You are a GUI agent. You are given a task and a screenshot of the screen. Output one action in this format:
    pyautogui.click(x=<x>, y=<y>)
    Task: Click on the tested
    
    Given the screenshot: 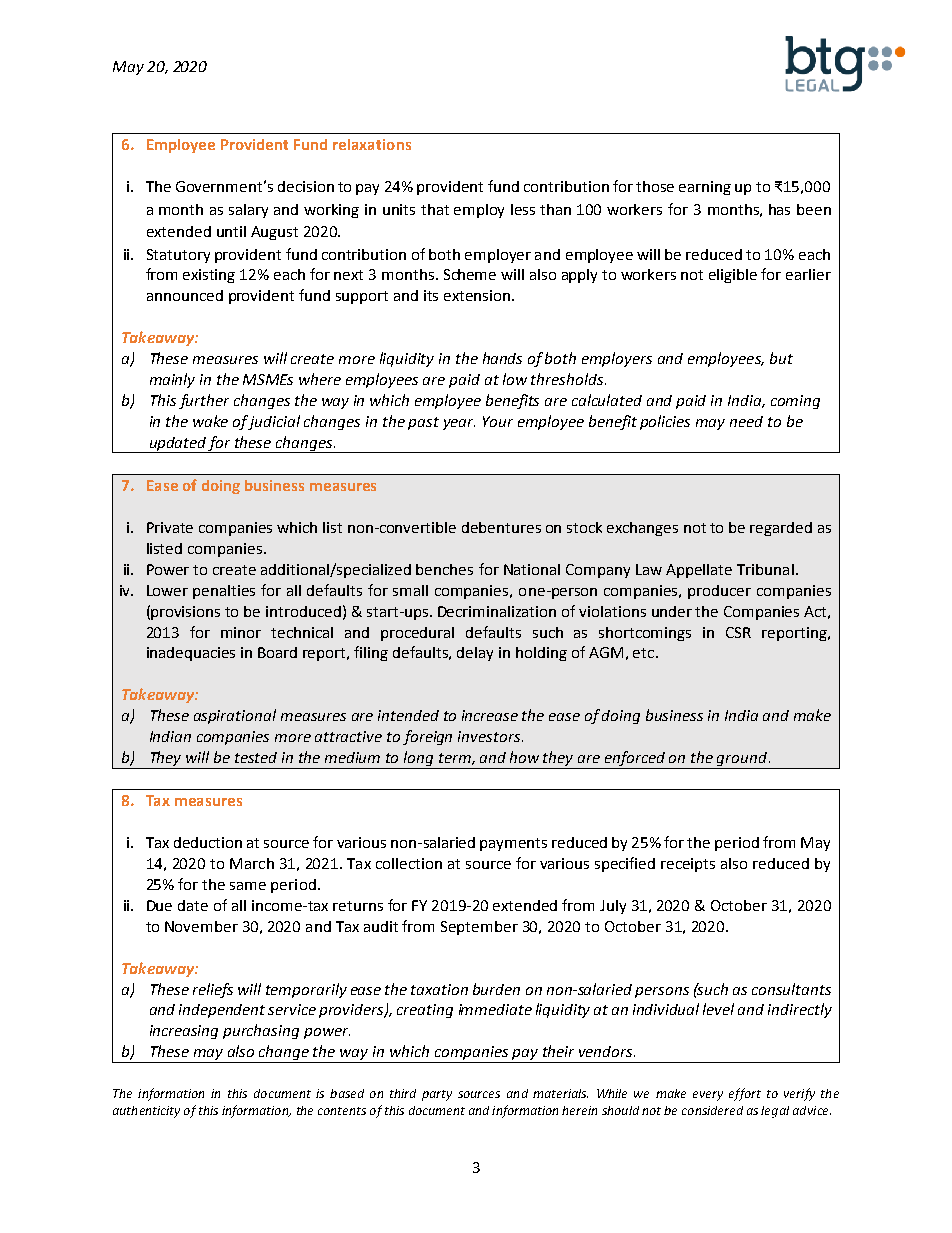 What is the action you would take?
    pyautogui.click(x=256, y=757)
